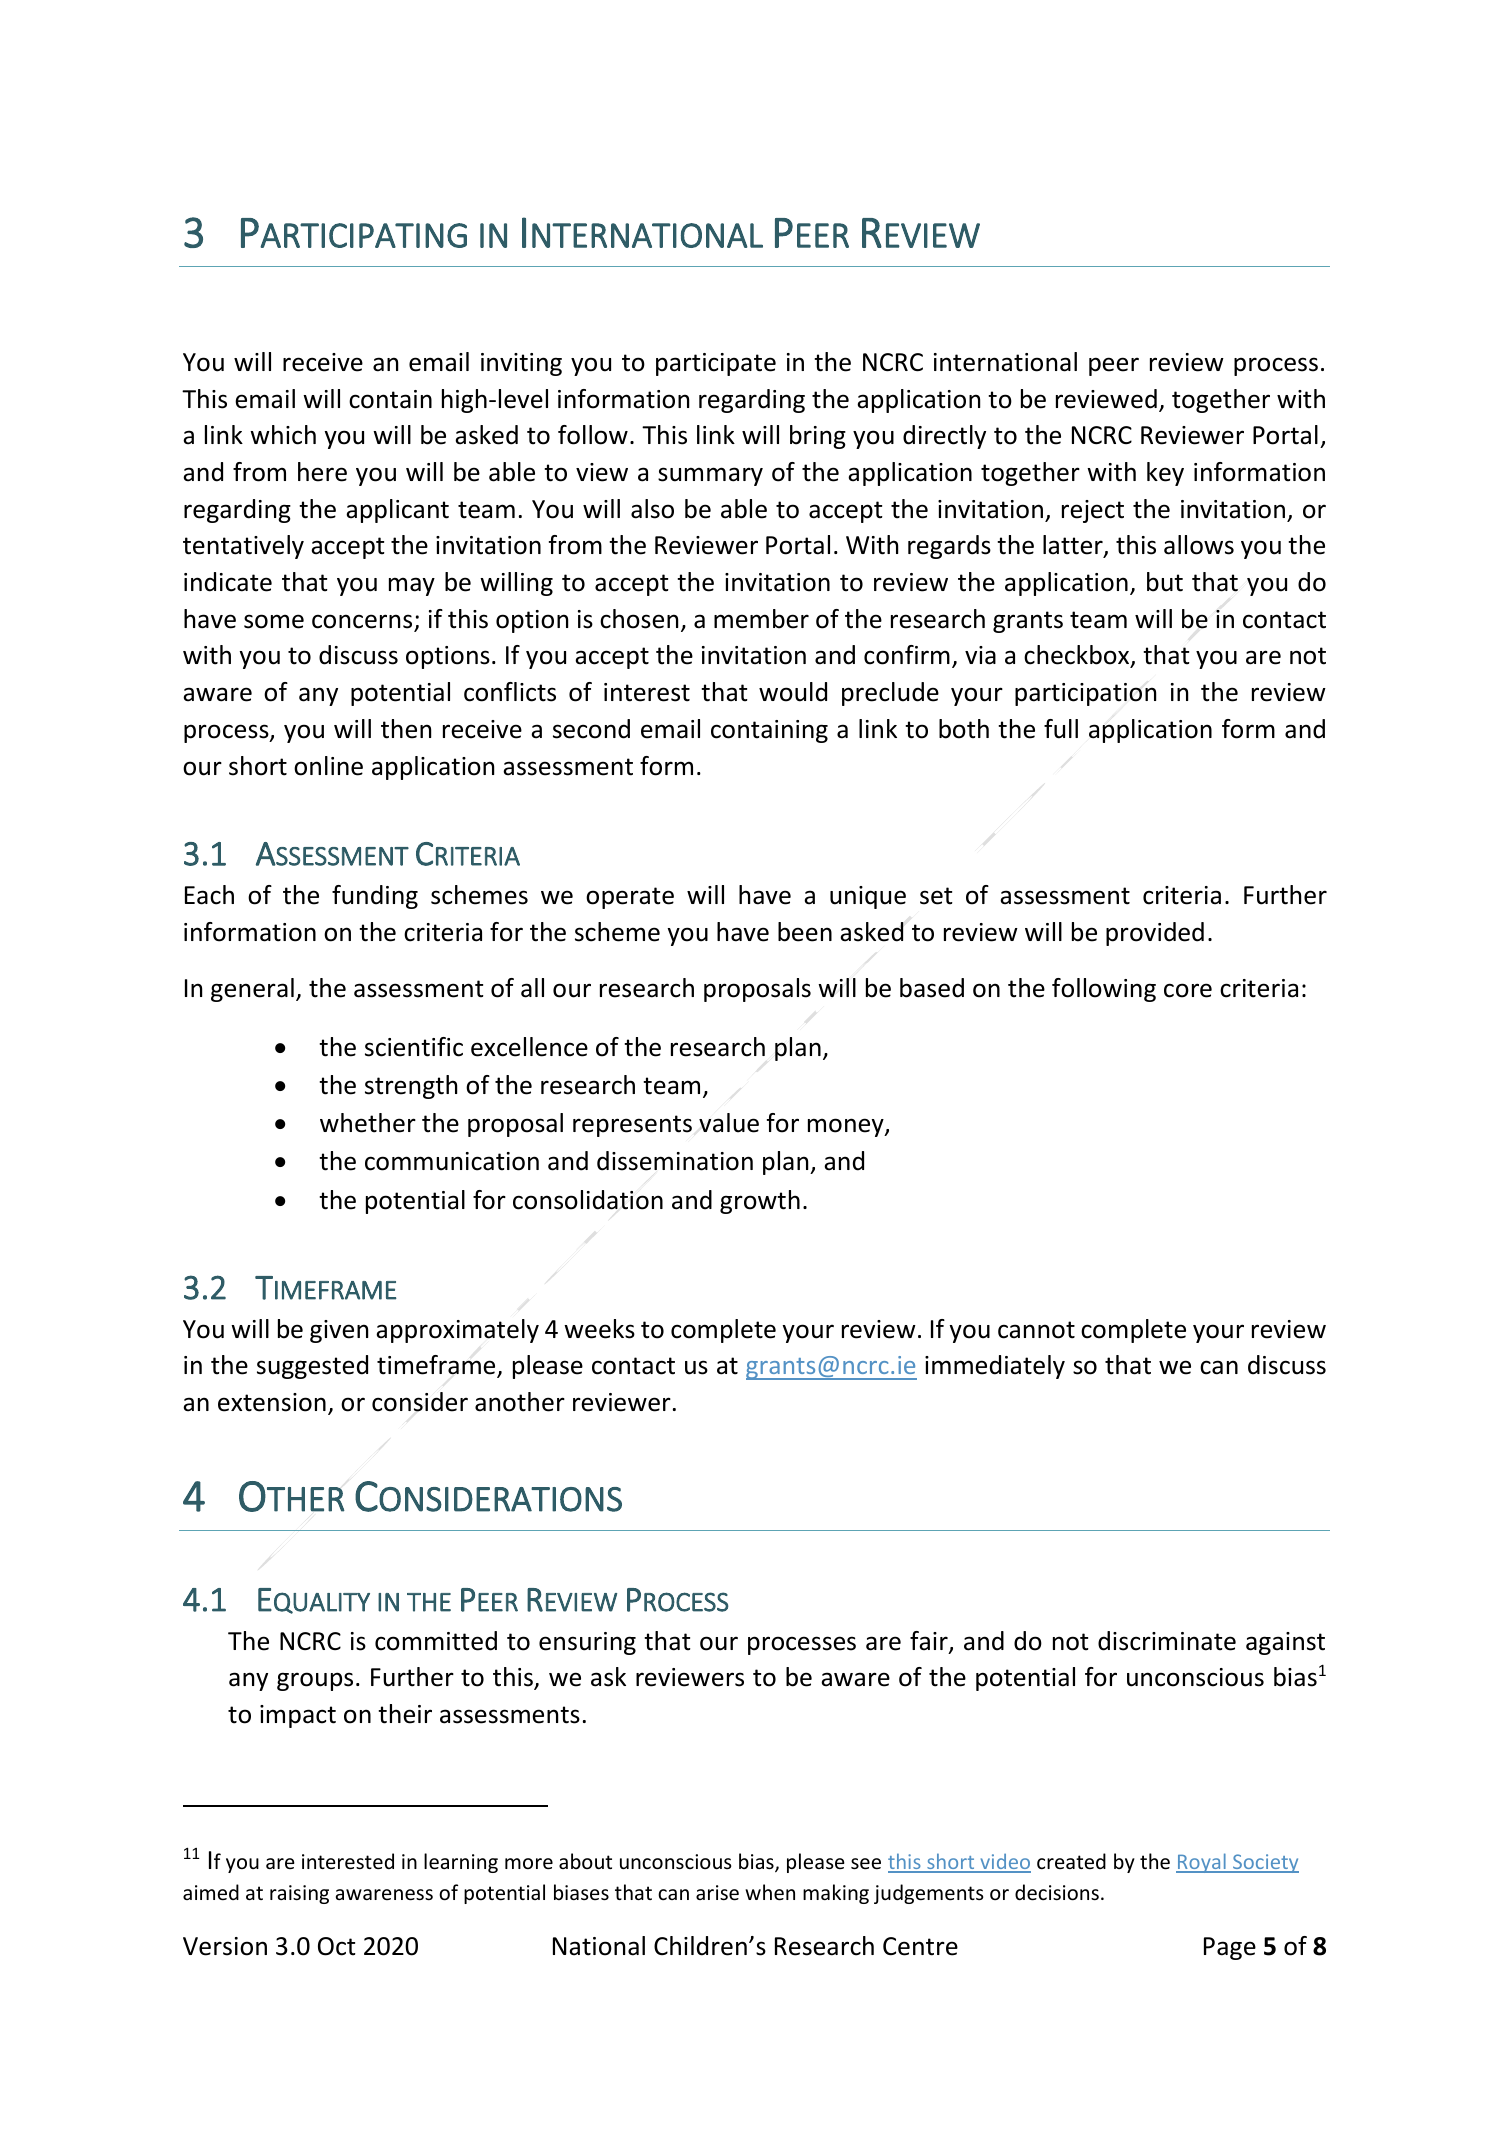 The image size is (1509, 2133). What do you see at coordinates (1165, 474) in the image?
I see `key` at bounding box center [1165, 474].
